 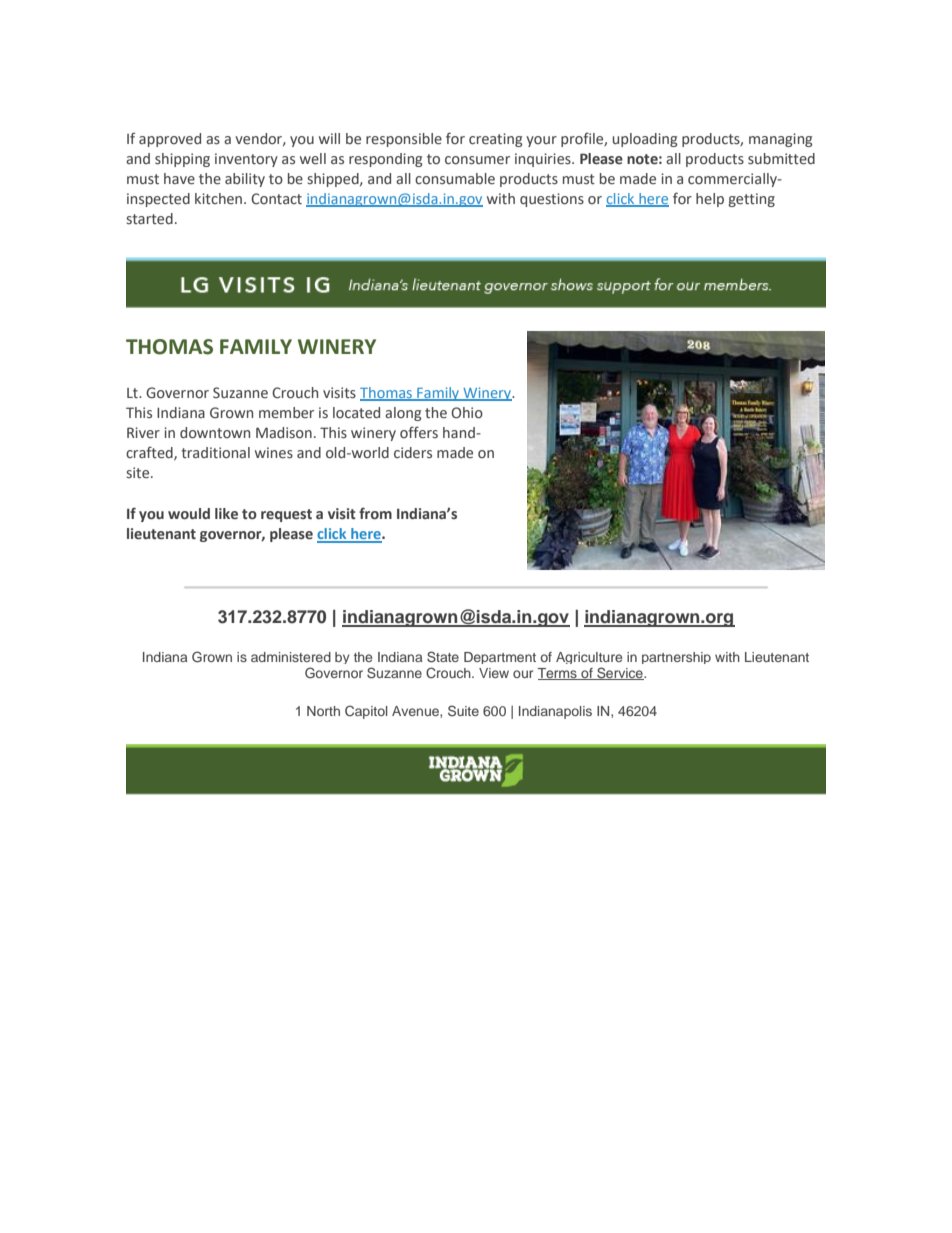 I want to click on consumer, so click(x=477, y=160).
